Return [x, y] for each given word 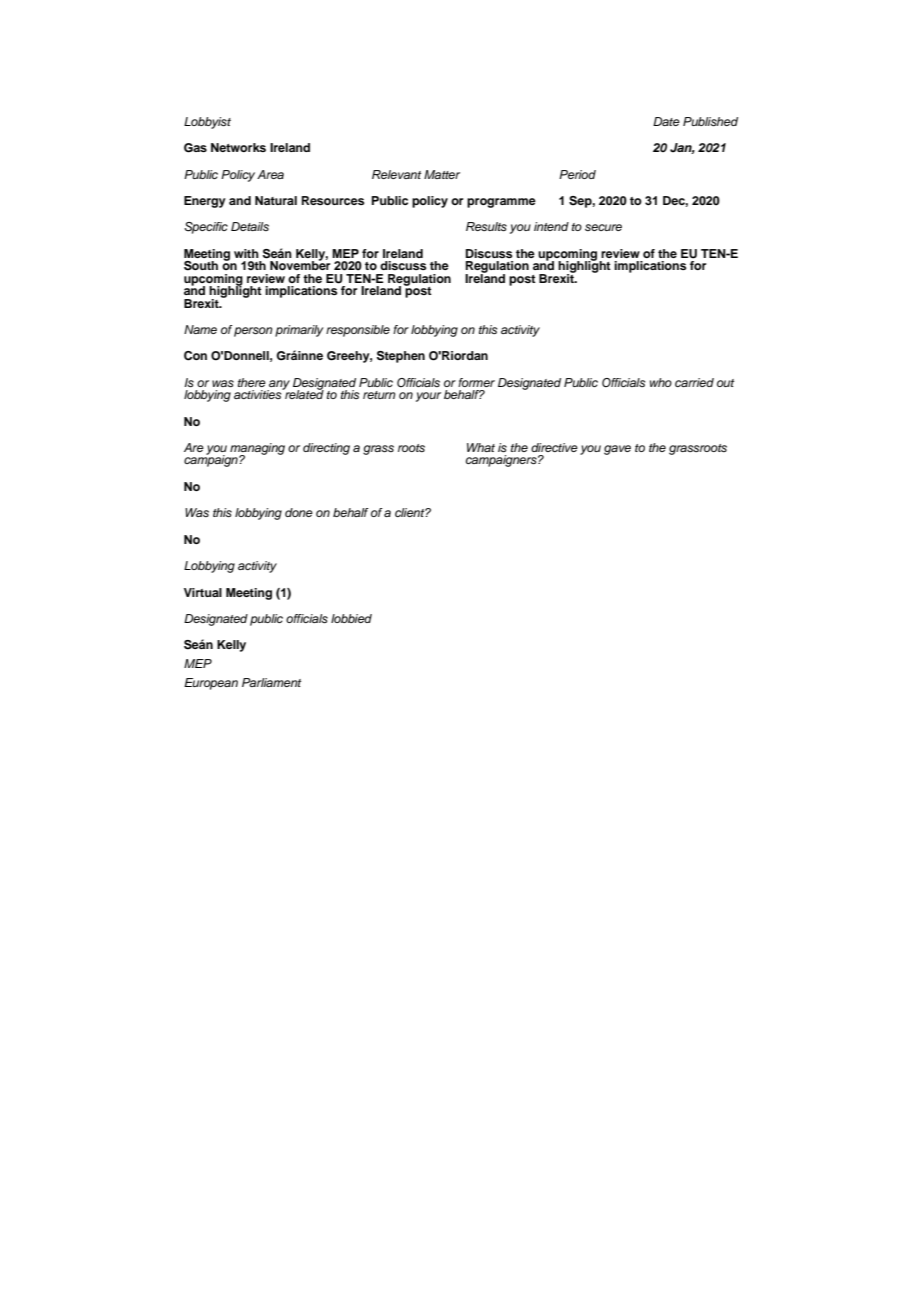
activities [259, 393]
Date [666, 121]
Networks [238, 147]
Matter [442, 174]
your [428, 397]
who [661, 382]
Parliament [271, 682]
